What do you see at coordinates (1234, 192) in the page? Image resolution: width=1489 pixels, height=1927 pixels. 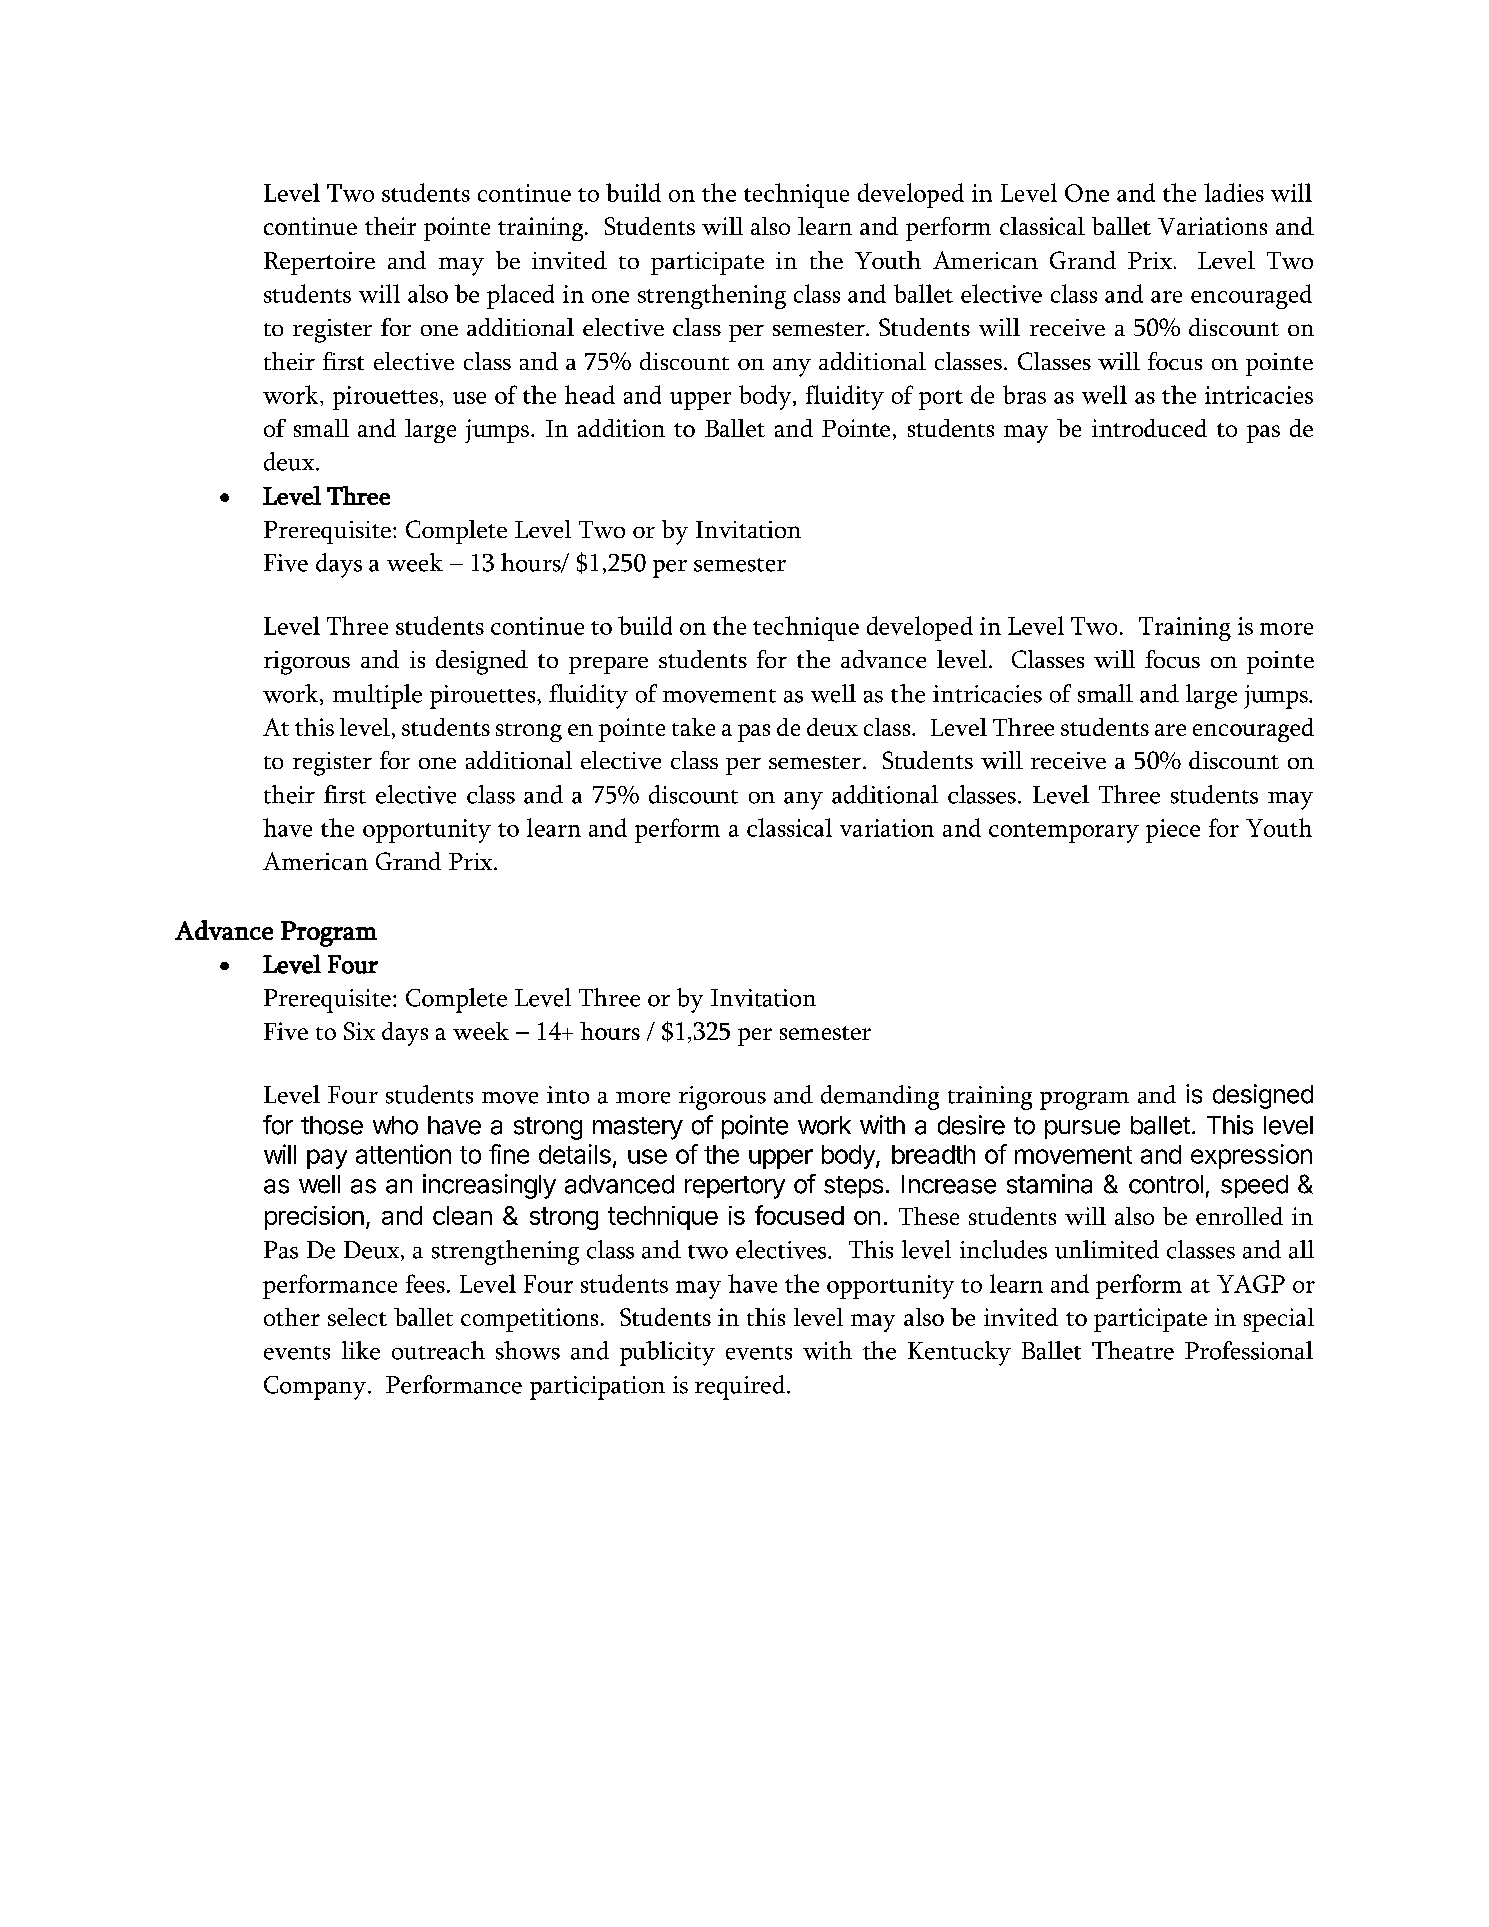 I see `ladies` at bounding box center [1234, 192].
